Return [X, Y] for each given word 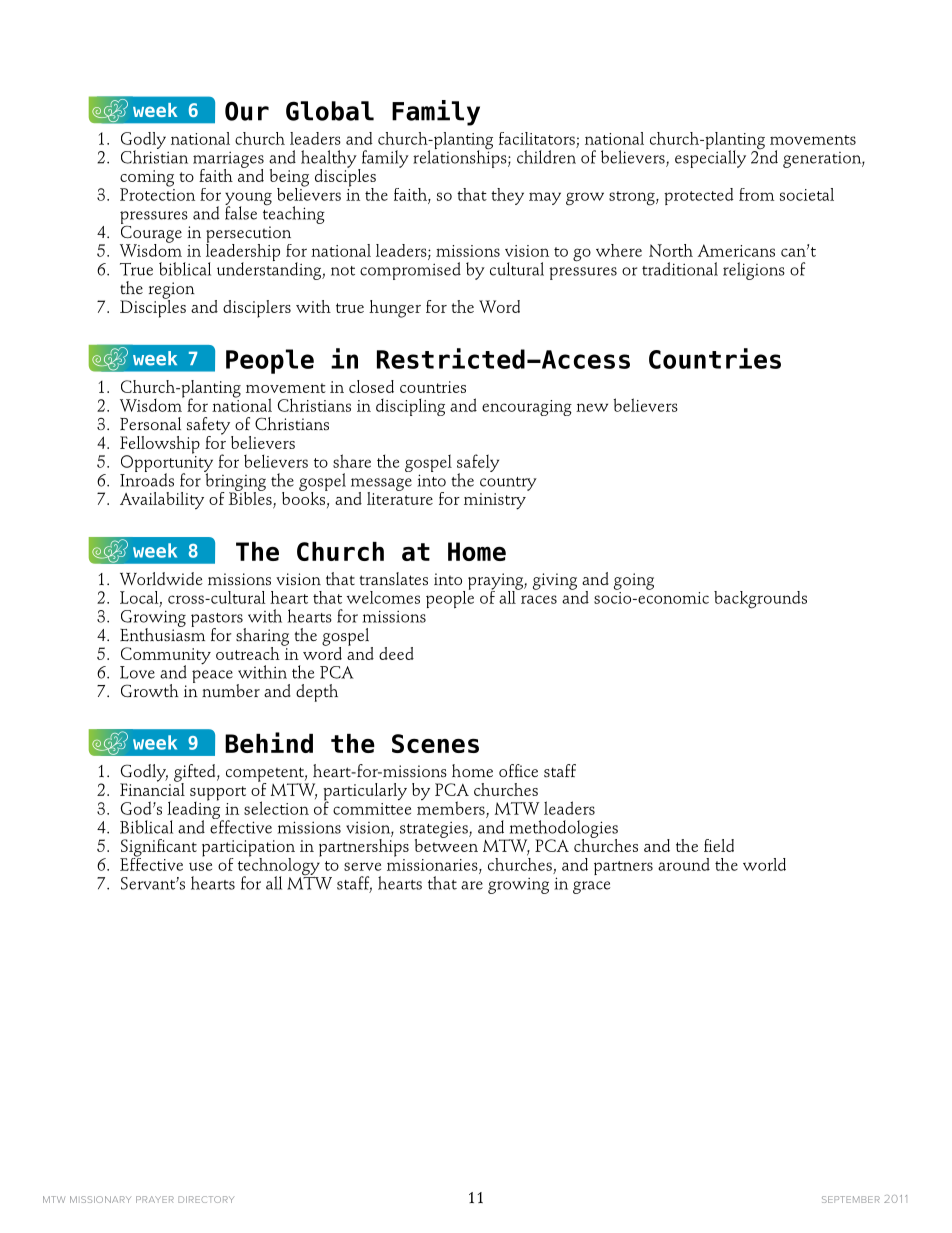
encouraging [527, 408]
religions [754, 271]
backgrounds [760, 600]
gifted [196, 774]
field [719, 845]
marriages [228, 161]
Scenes [435, 743]
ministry [495, 501]
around [684, 864]
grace [591, 887]
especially [710, 158]
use [200, 866]
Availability [162, 500]
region [172, 291]
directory [206, 1199]
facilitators [537, 138]
